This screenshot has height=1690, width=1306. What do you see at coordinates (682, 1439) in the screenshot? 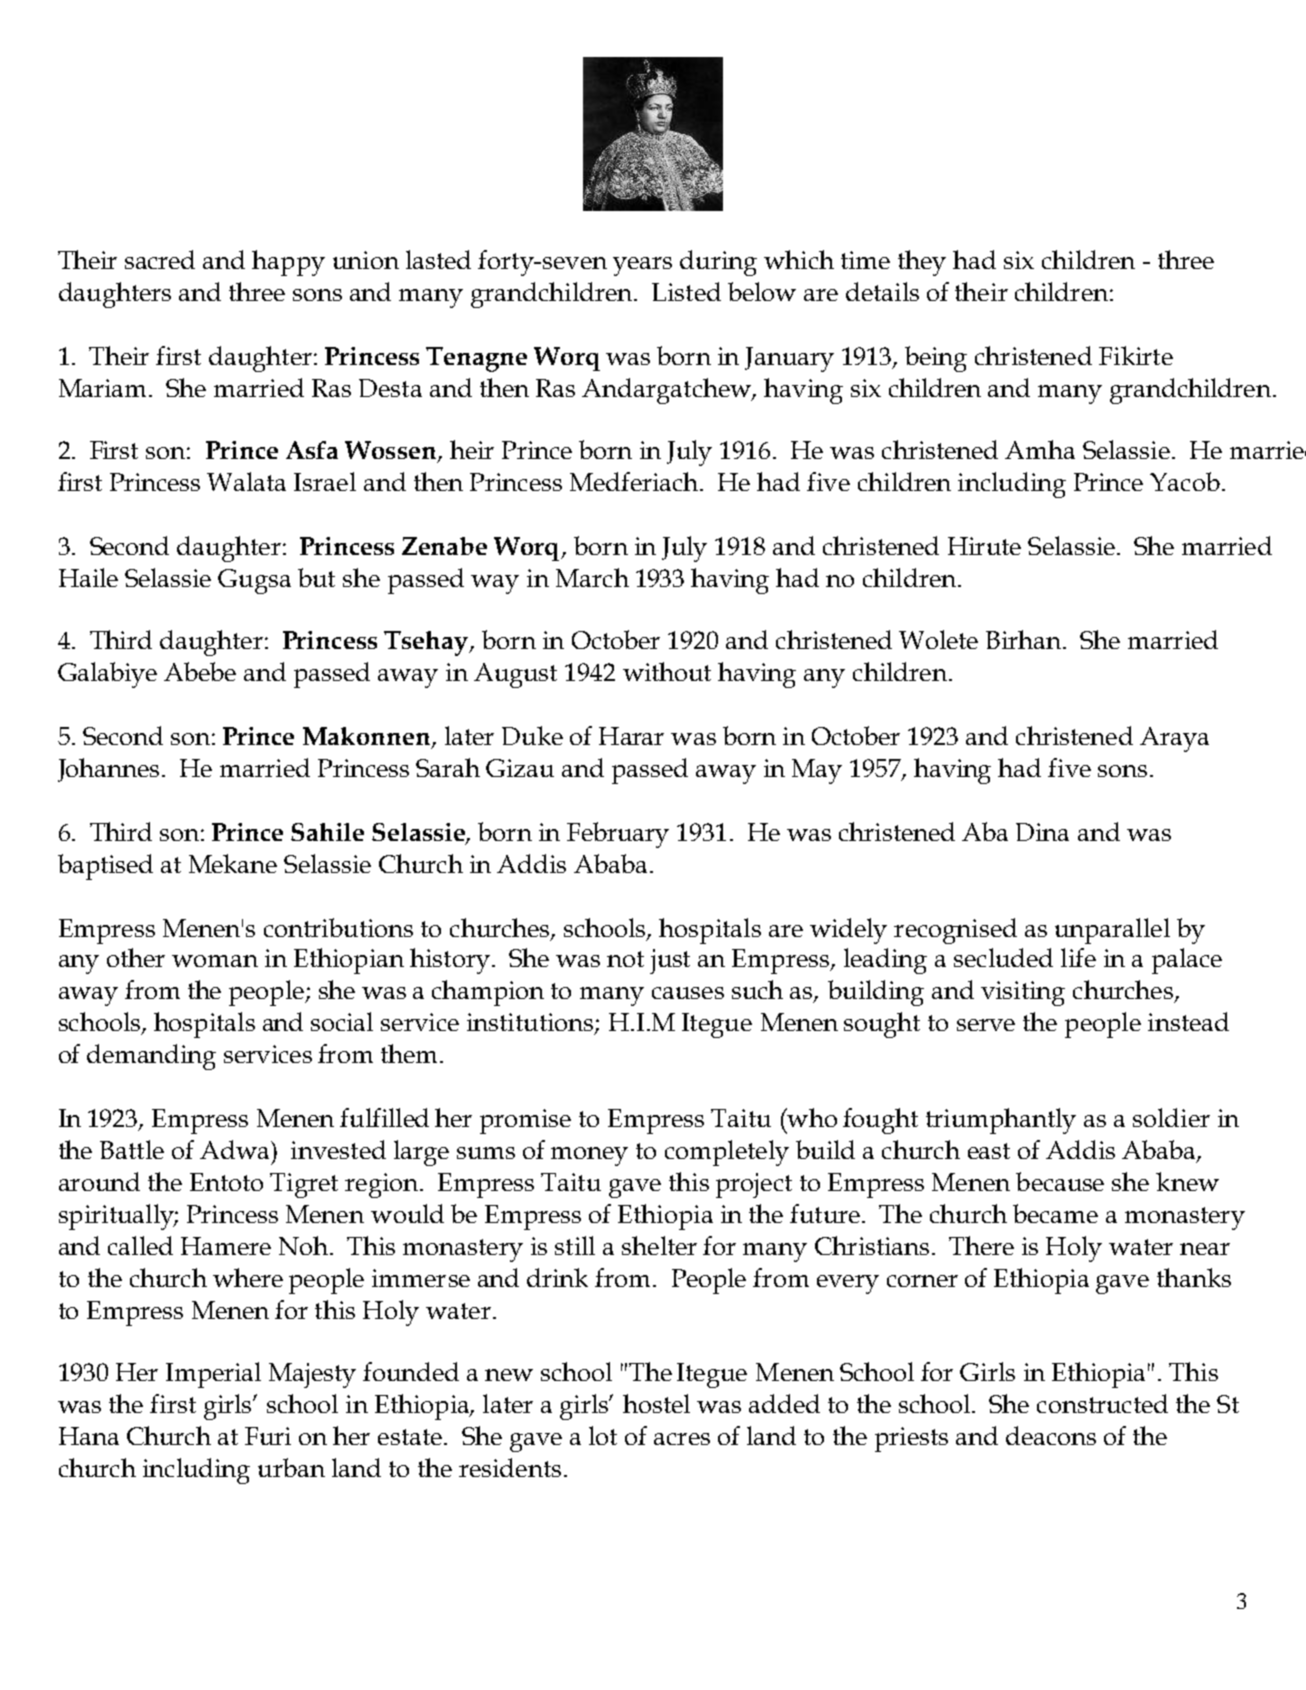
I see `acres` at bounding box center [682, 1439].
